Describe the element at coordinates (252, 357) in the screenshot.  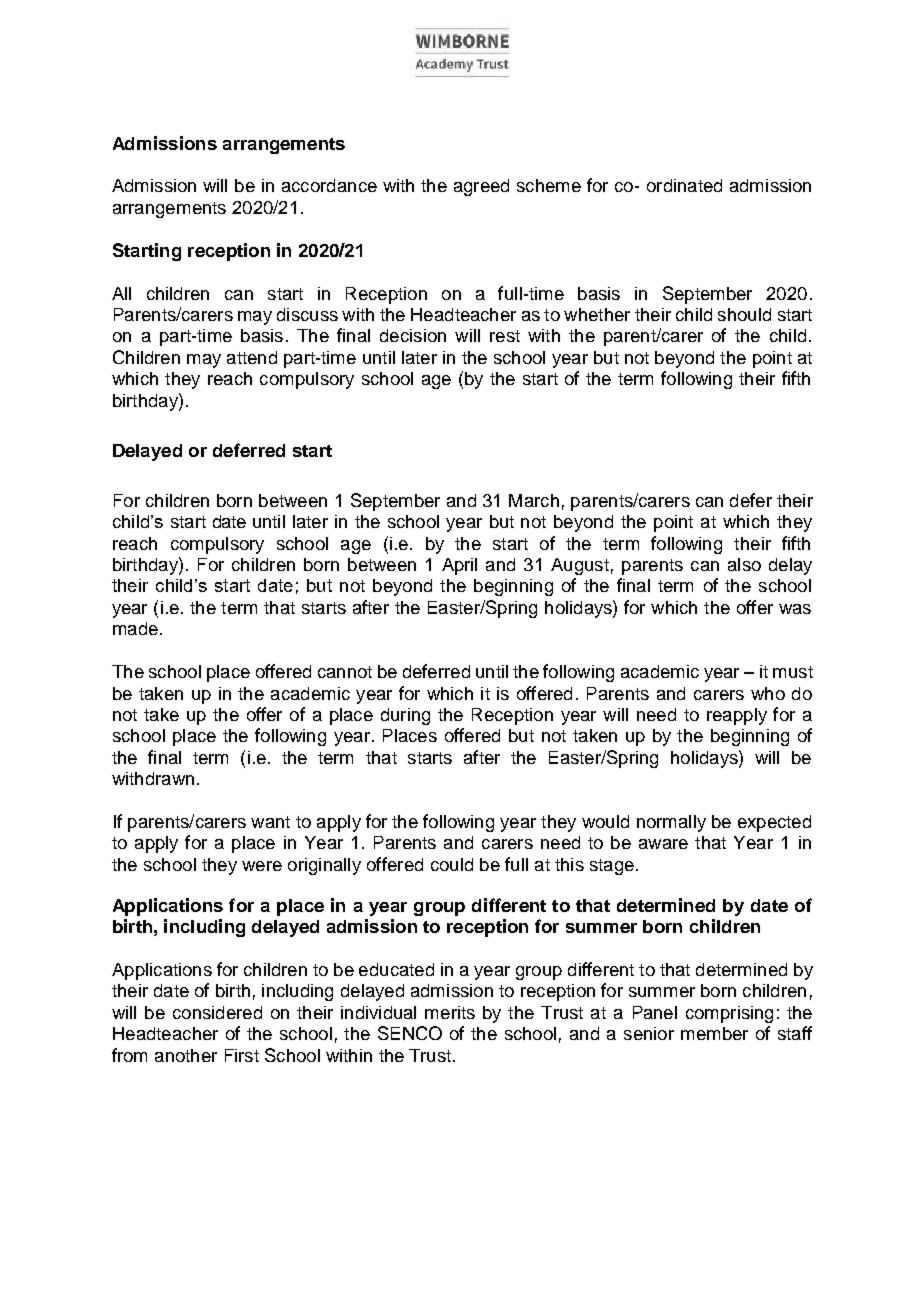
I see `attend` at that location.
